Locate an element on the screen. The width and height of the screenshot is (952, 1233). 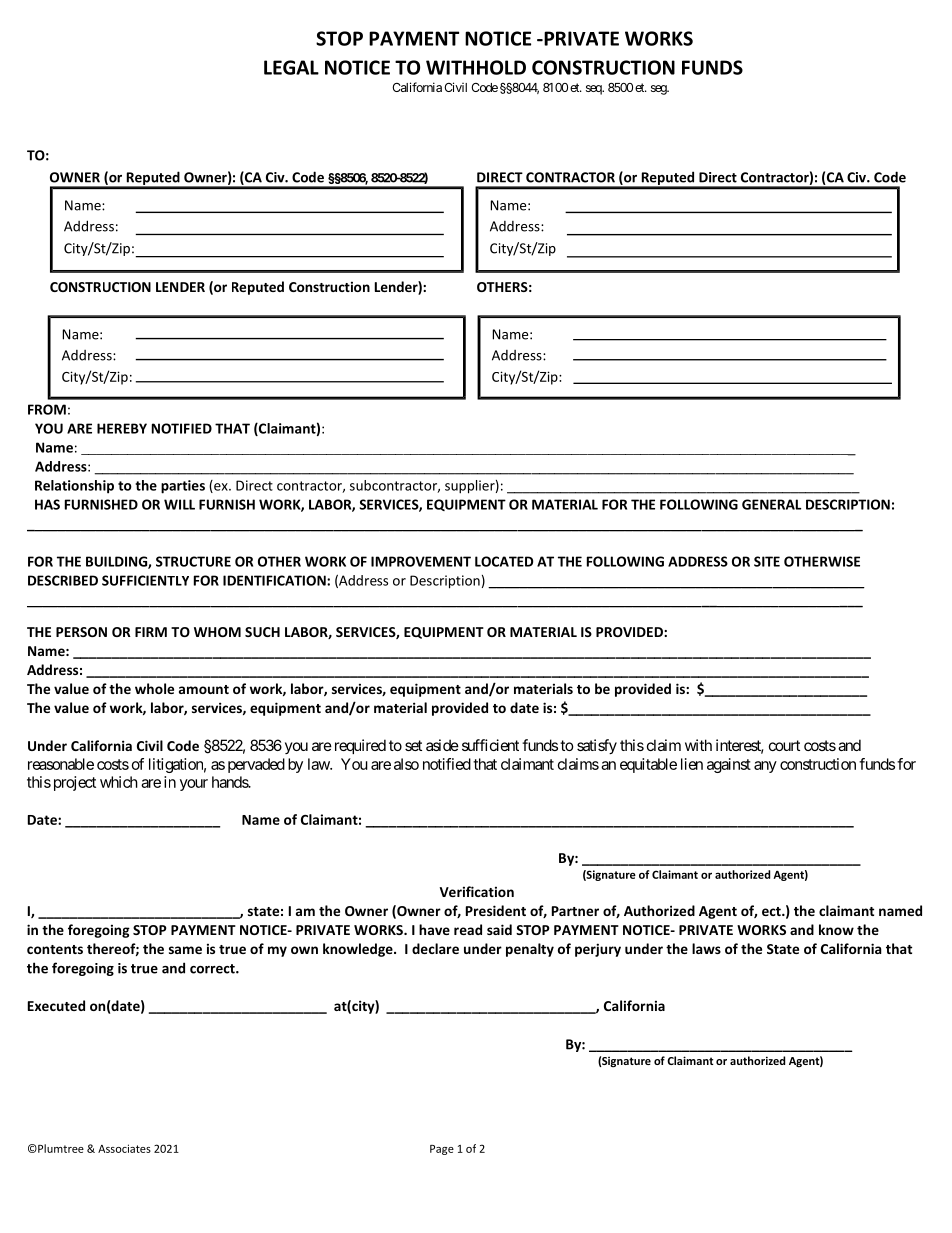
WILL is located at coordinates (179, 504).
